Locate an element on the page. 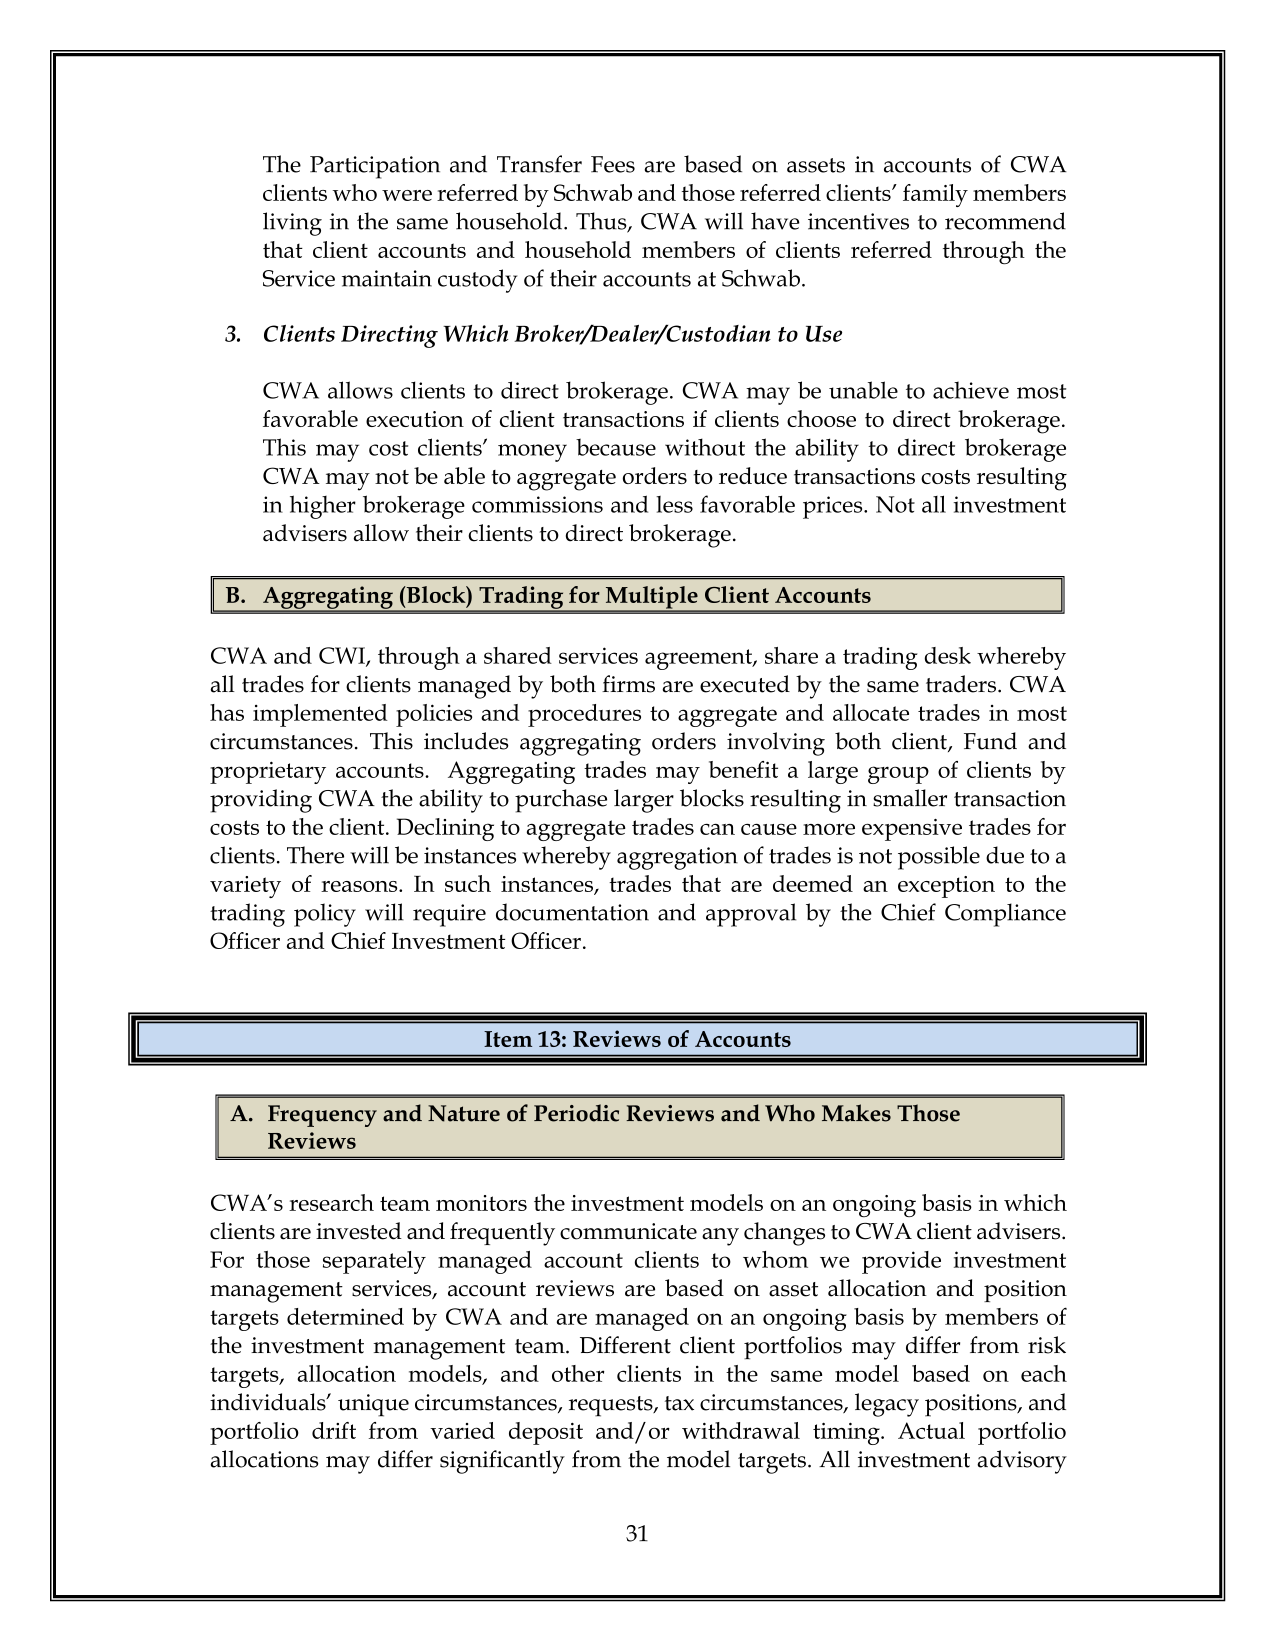 Image resolution: width=1275 pixels, height=1651 pixels. family is located at coordinates (935, 195).
